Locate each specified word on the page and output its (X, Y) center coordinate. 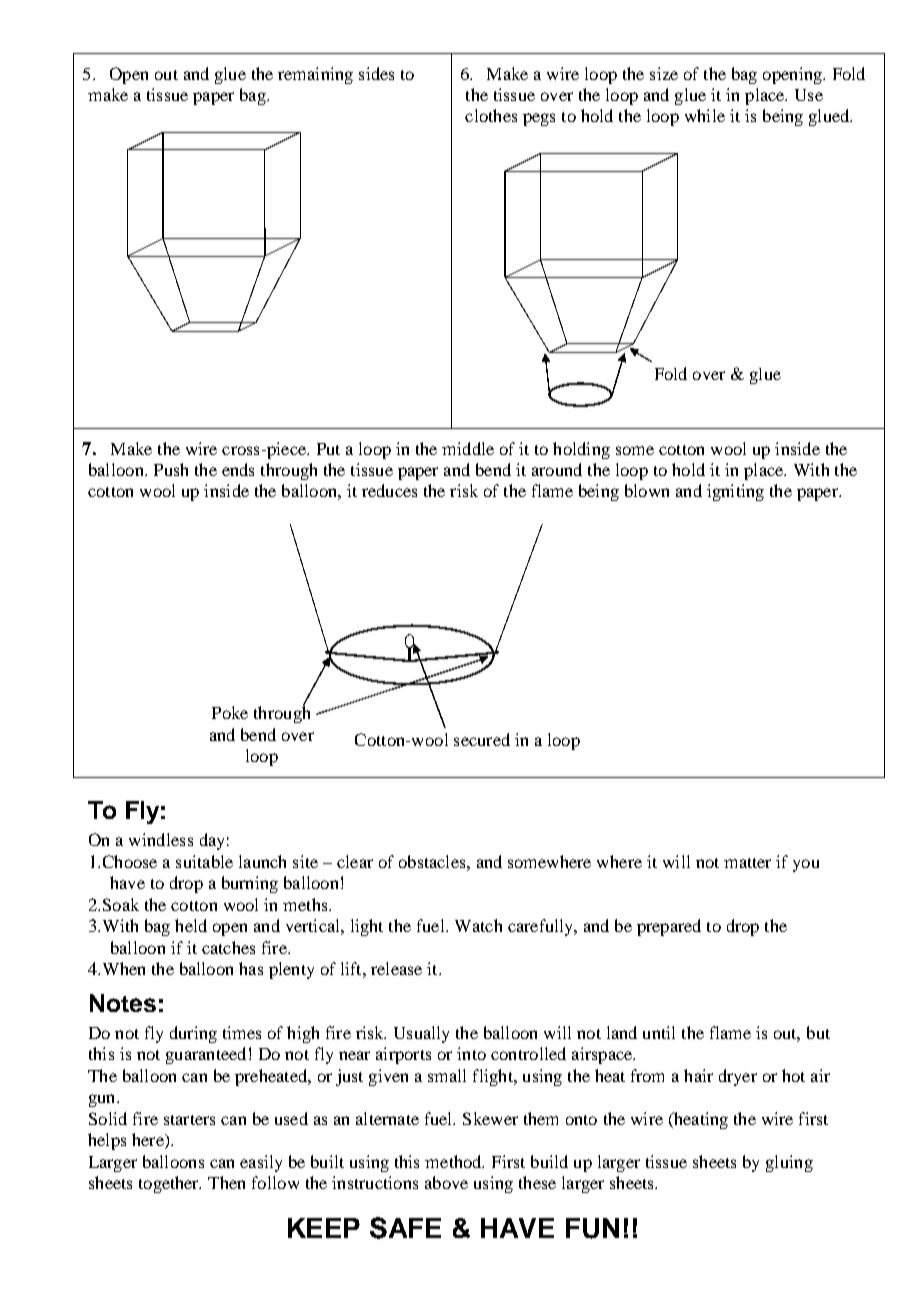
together (170, 1184)
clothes (491, 115)
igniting (735, 492)
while (705, 115)
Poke (230, 712)
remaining (315, 75)
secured (482, 739)
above (446, 1182)
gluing (789, 1163)
